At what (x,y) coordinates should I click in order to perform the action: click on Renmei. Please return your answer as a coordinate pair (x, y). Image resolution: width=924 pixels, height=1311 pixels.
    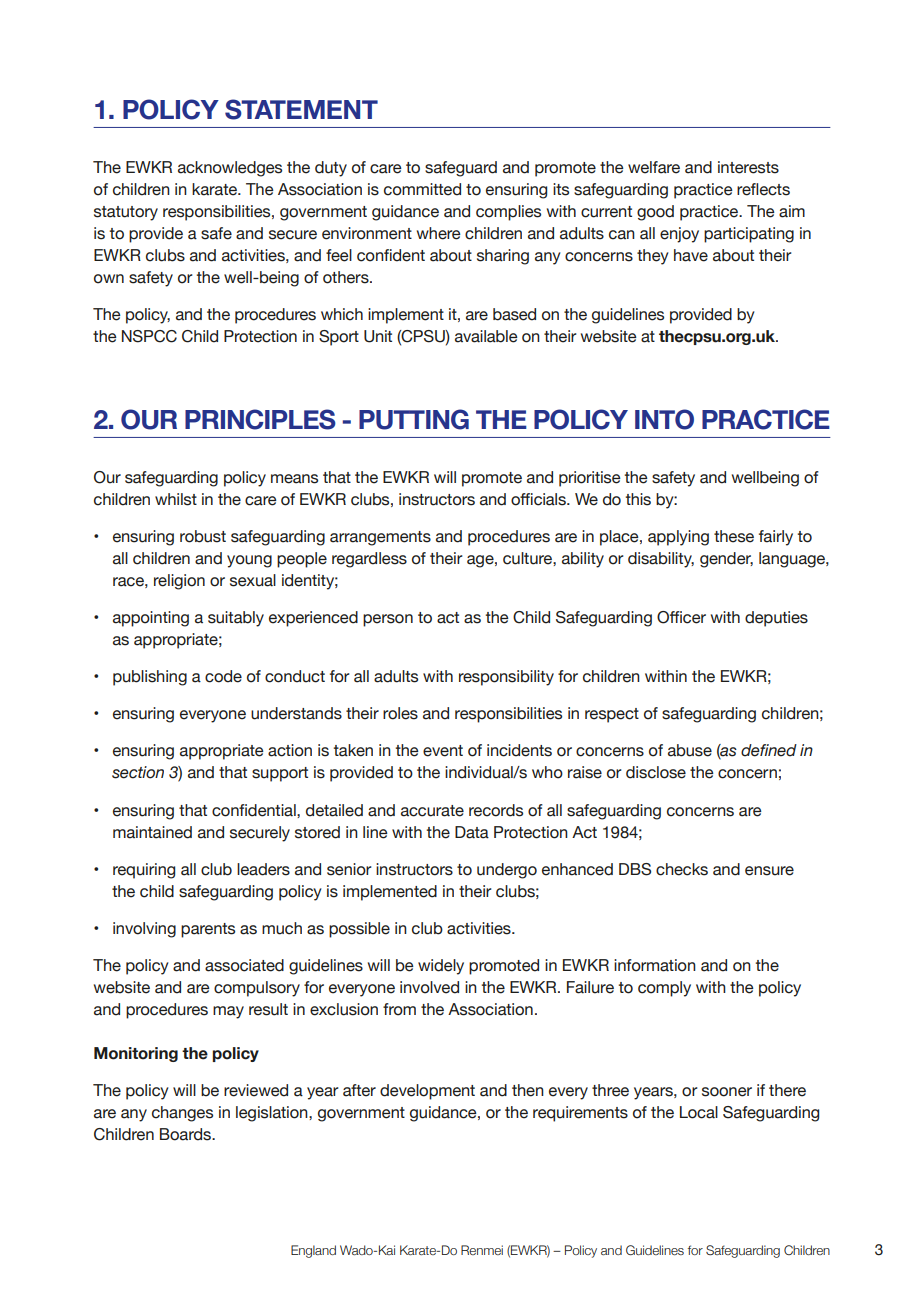
    Looking at the image, I should click on (482, 1250).
